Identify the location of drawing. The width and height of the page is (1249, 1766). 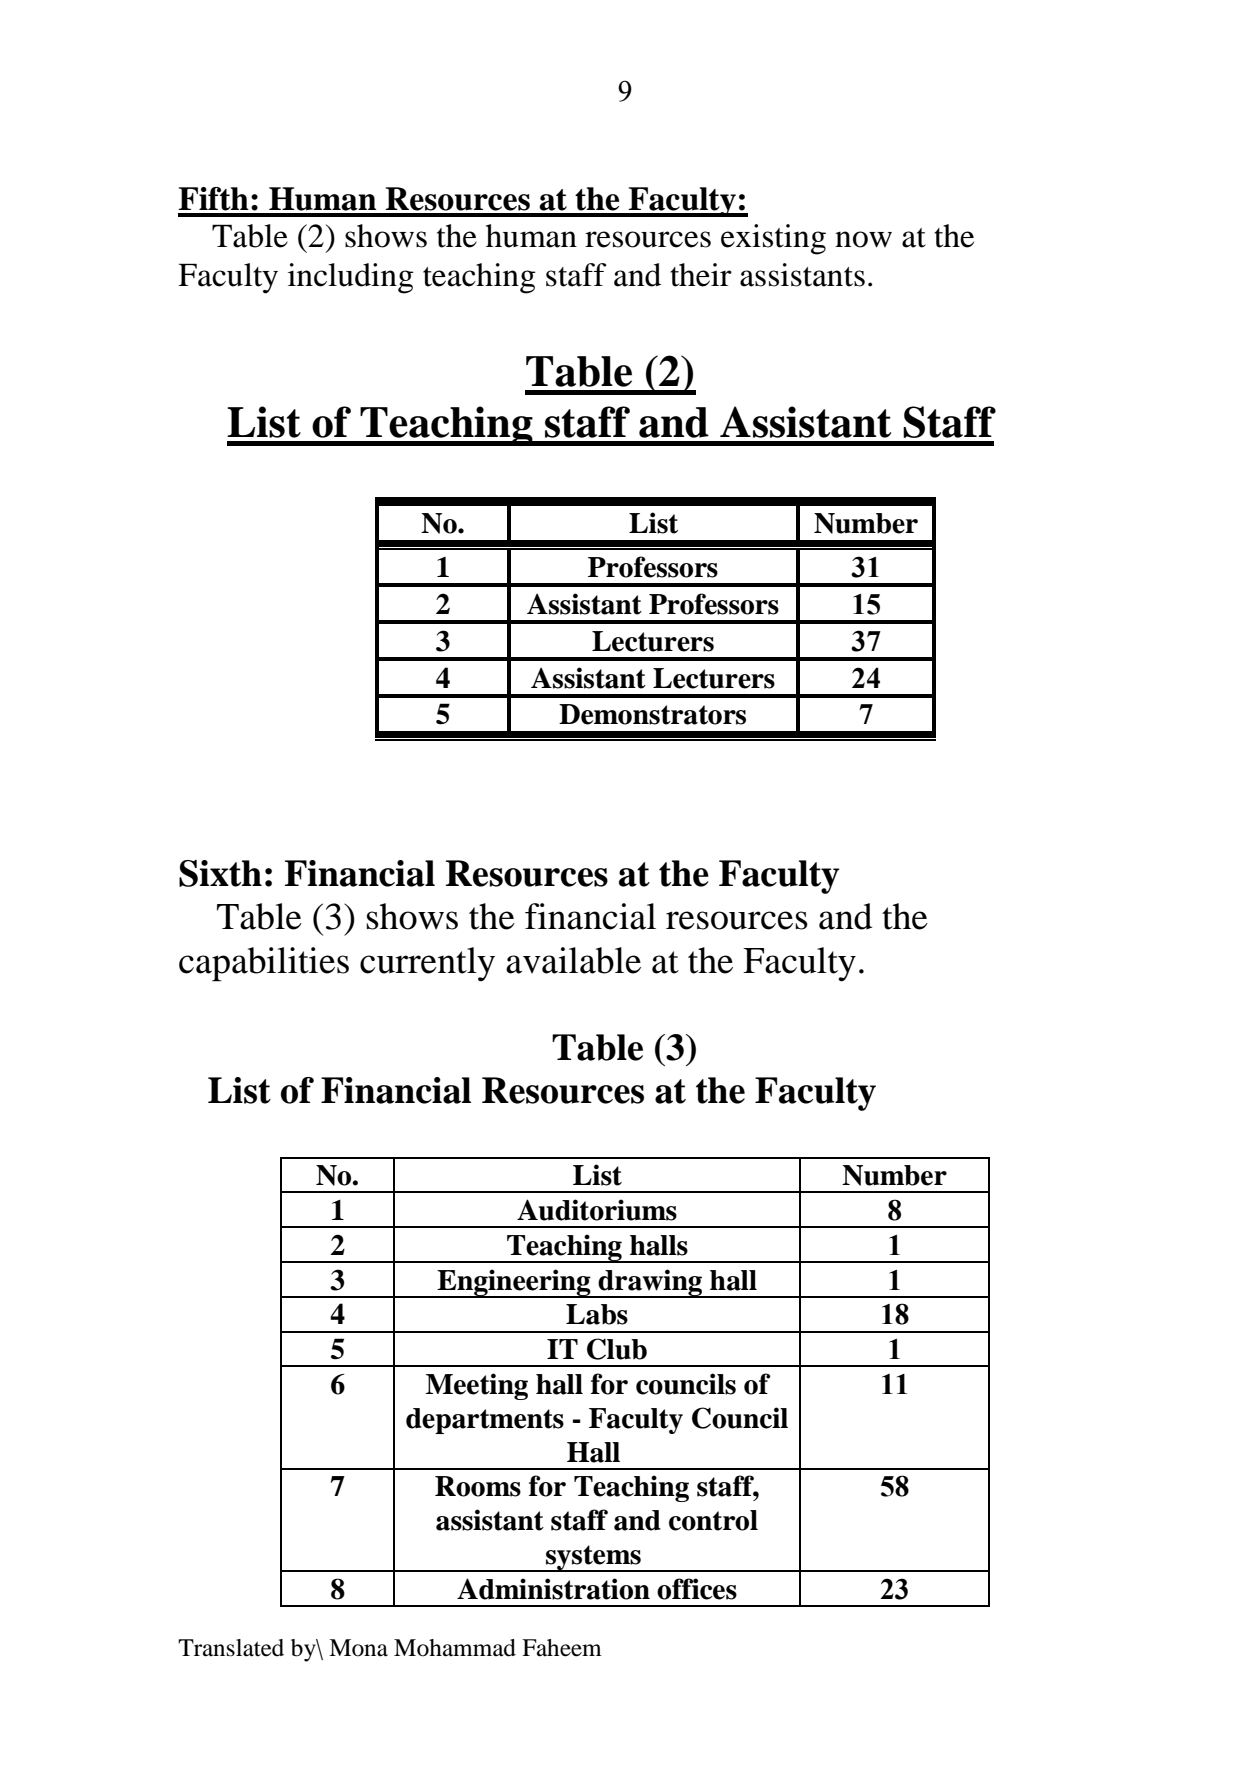
(650, 1283).
